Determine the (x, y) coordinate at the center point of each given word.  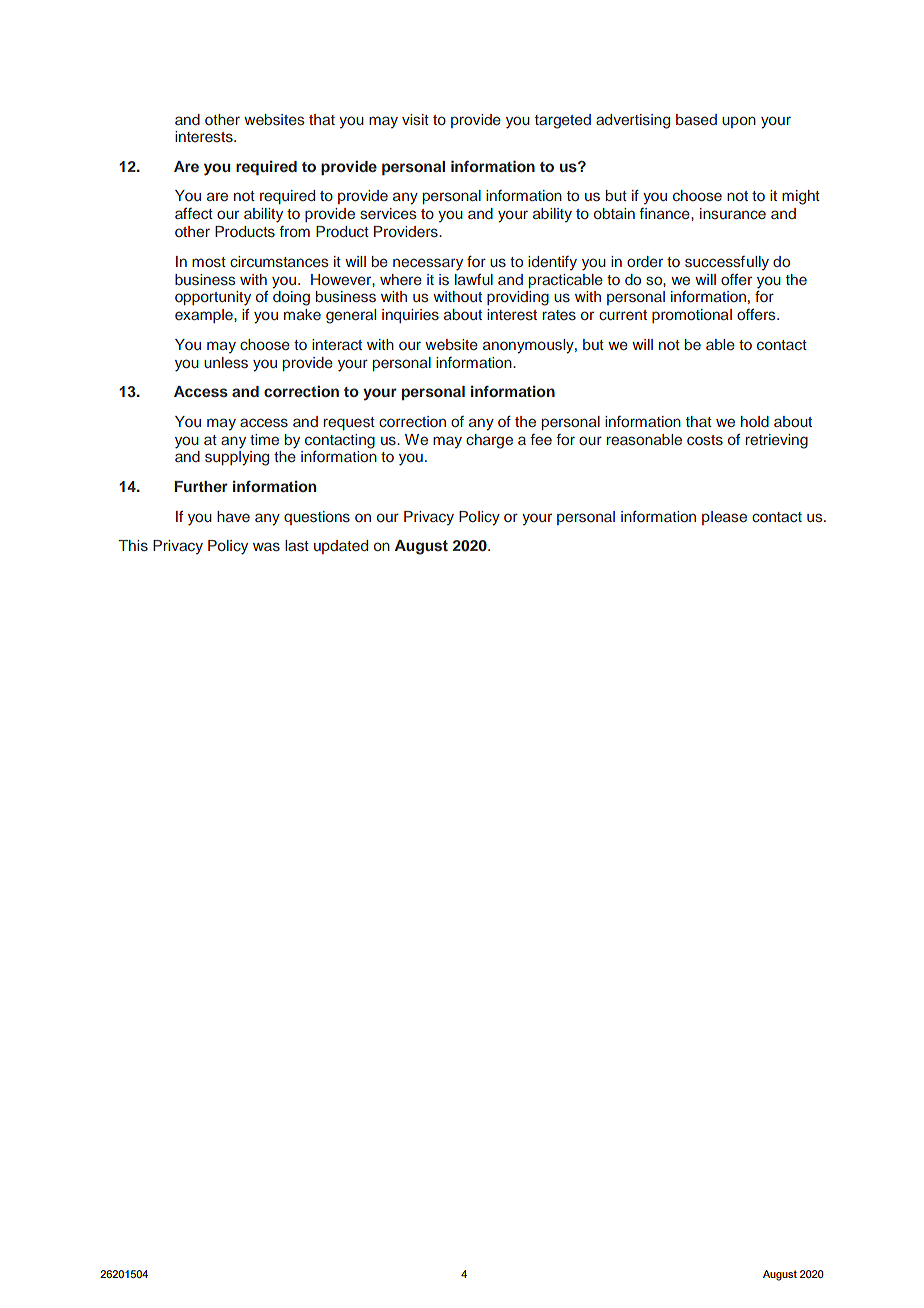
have (233, 516)
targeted (563, 121)
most (209, 262)
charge (489, 441)
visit (415, 119)
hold (755, 421)
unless (226, 362)
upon (739, 122)
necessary (428, 264)
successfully (727, 263)
